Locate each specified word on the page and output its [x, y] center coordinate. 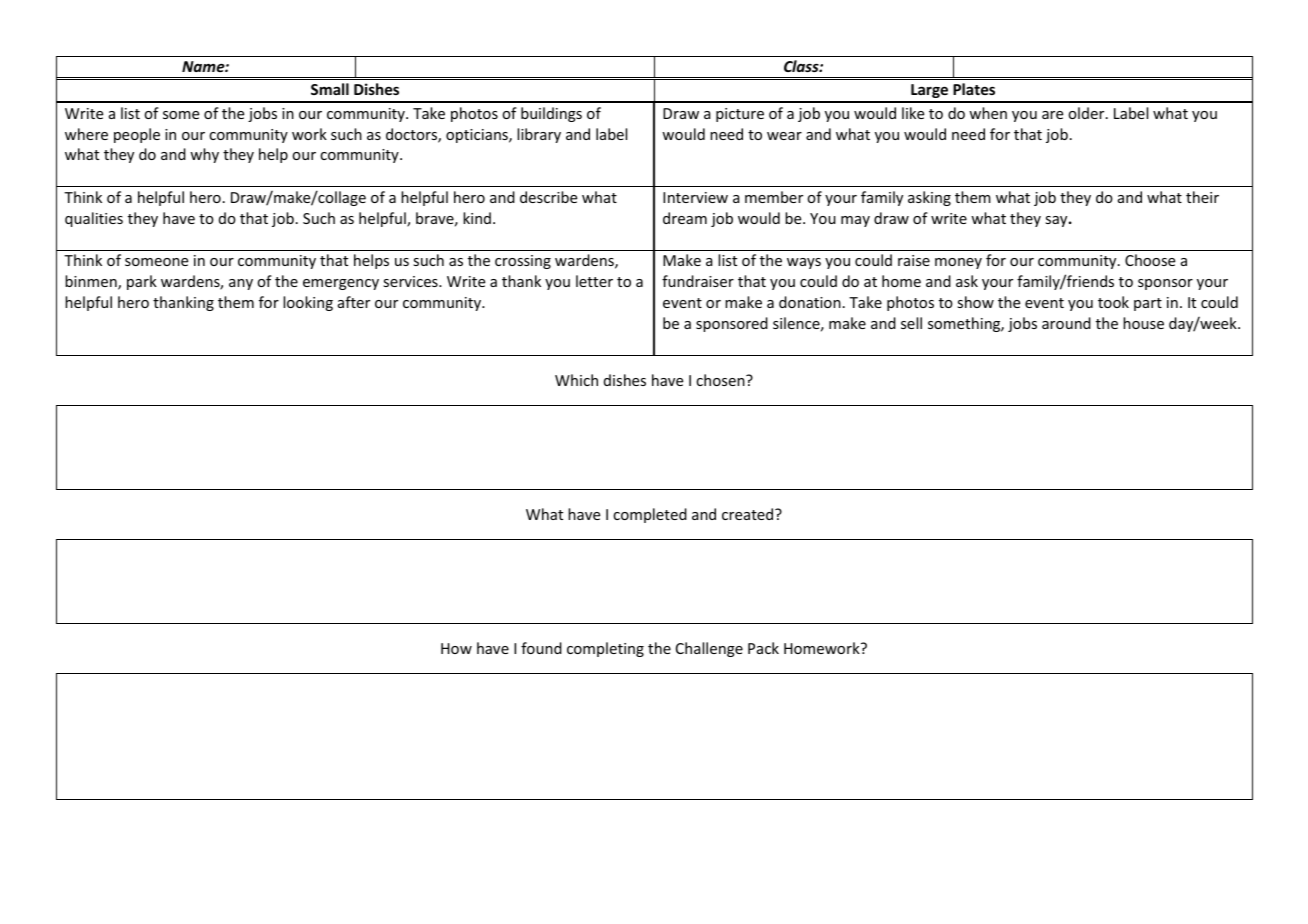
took [1113, 302]
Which [576, 380]
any [241, 284]
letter [594, 281]
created [749, 514]
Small [330, 89]
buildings [551, 114]
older [1087, 113]
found [541, 648]
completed [650, 515]
